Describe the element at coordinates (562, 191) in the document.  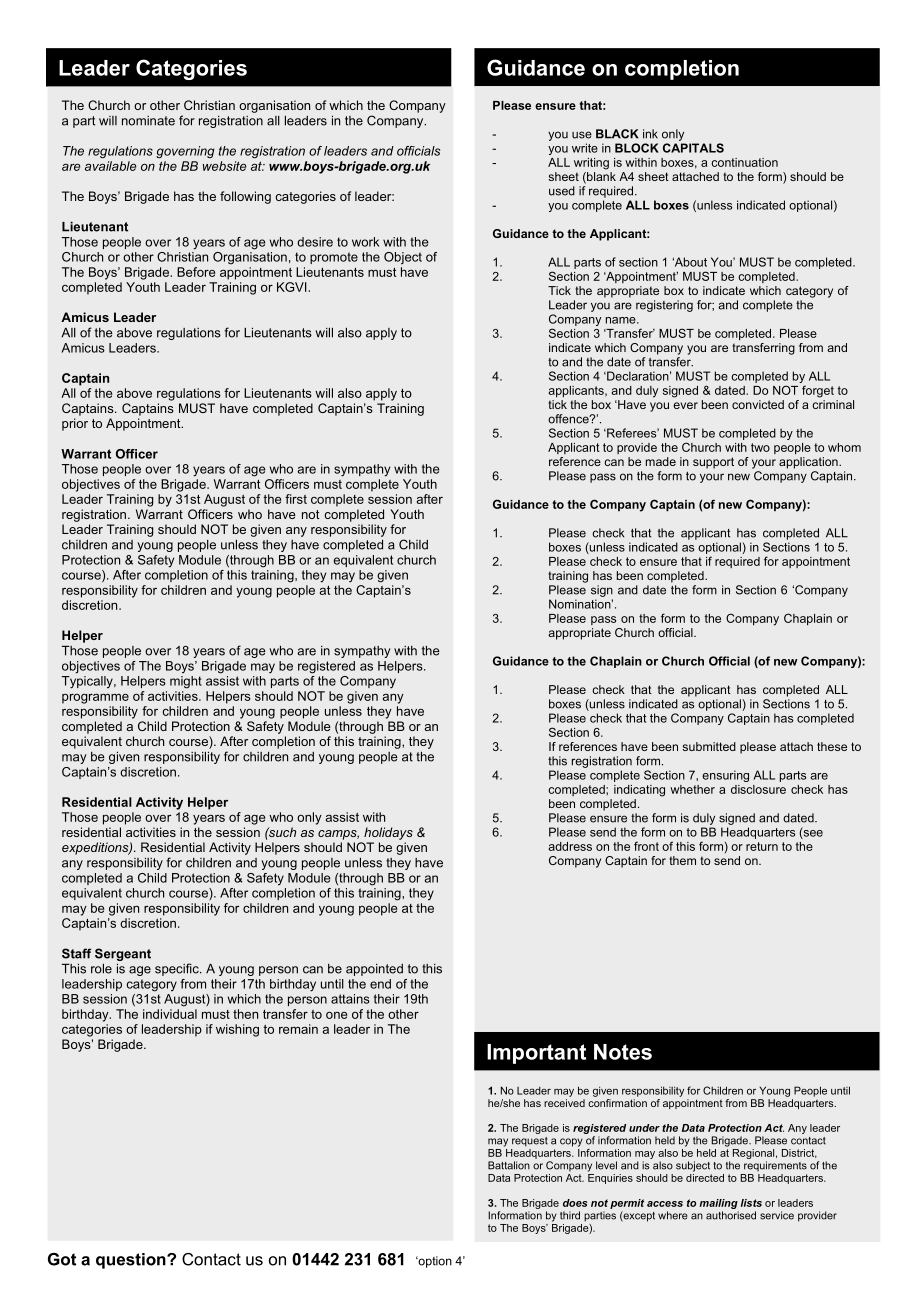
I see `used` at that location.
